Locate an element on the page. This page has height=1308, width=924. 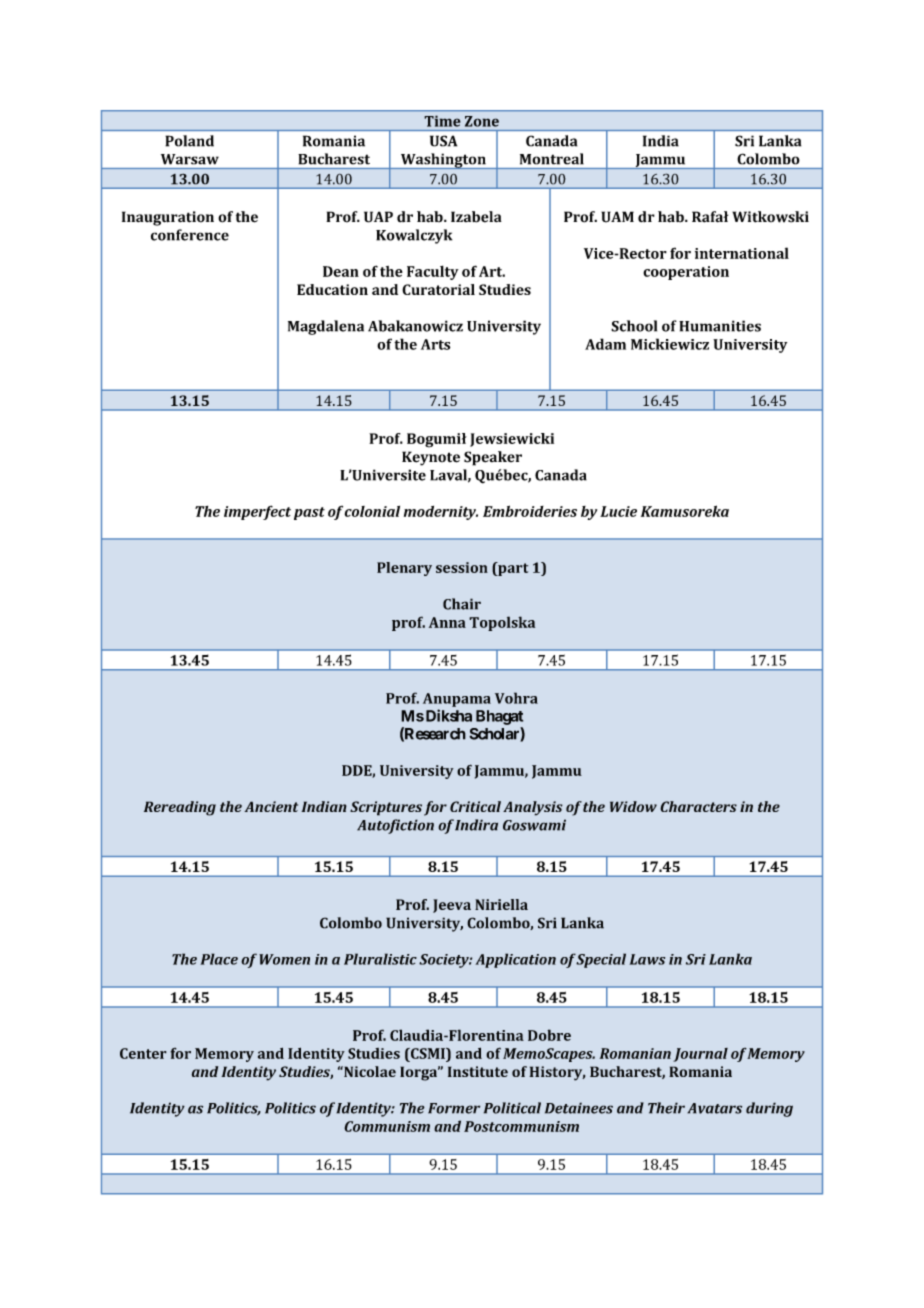
Journal is located at coordinates (700, 1055).
